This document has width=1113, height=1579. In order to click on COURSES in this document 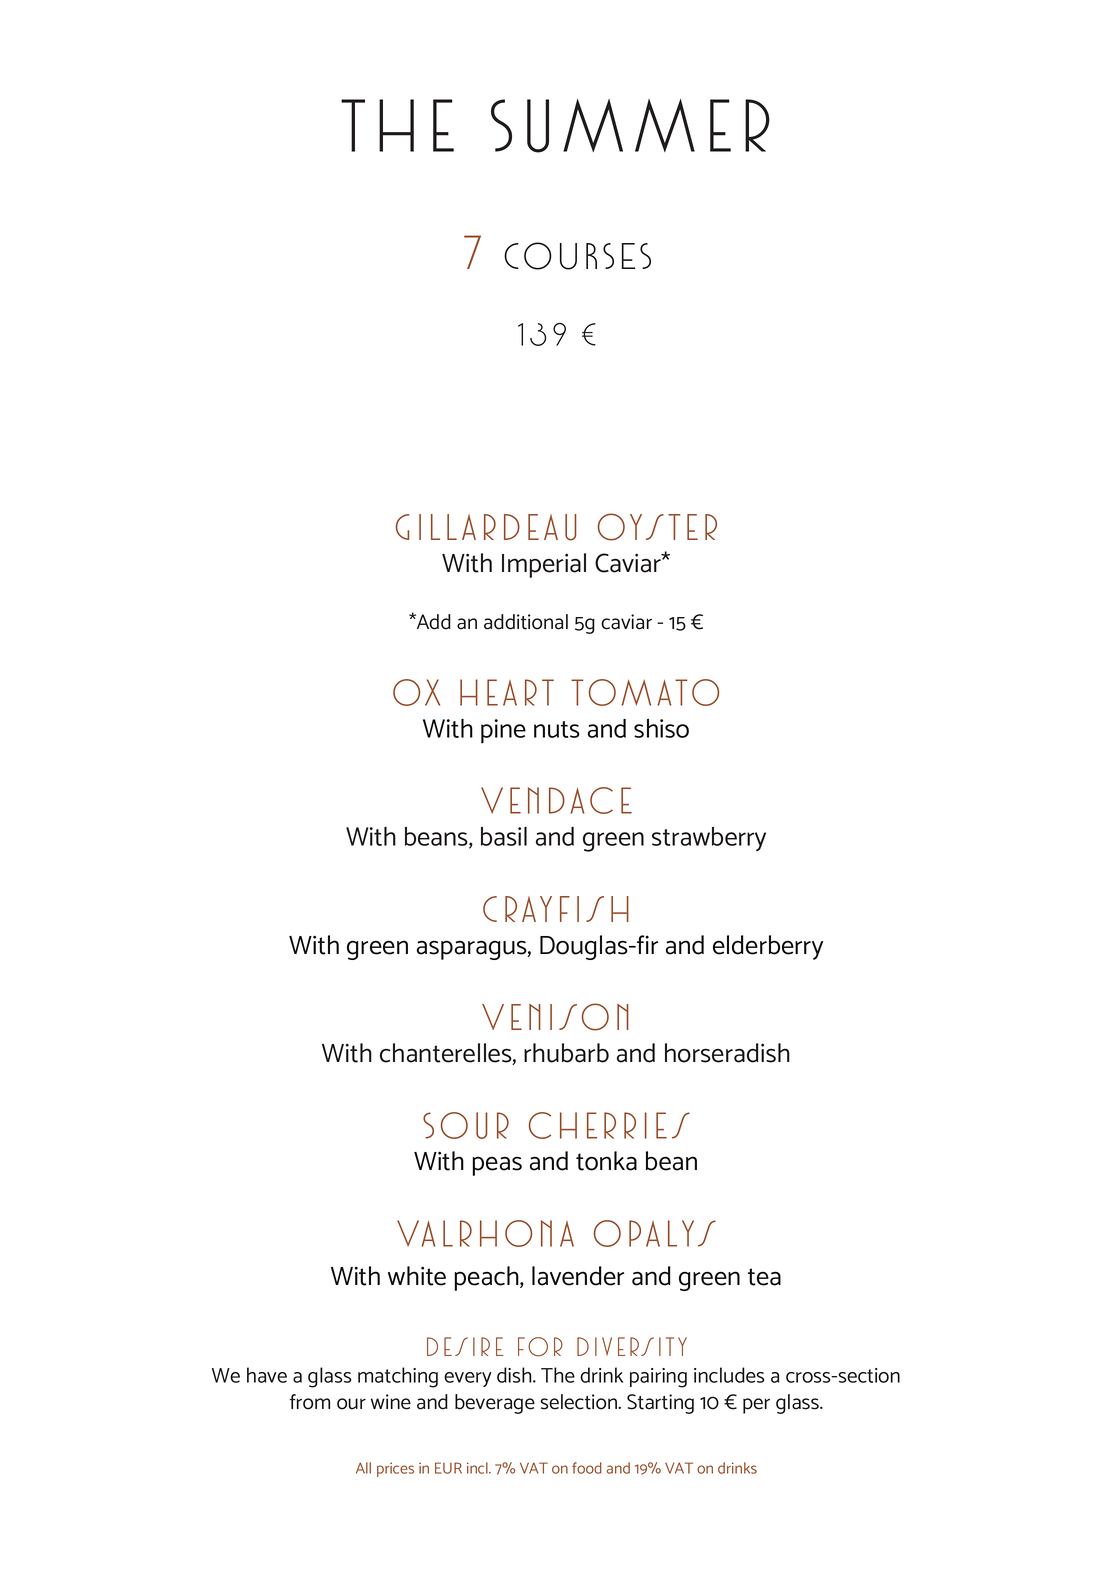, I will do `click(577, 256)`.
